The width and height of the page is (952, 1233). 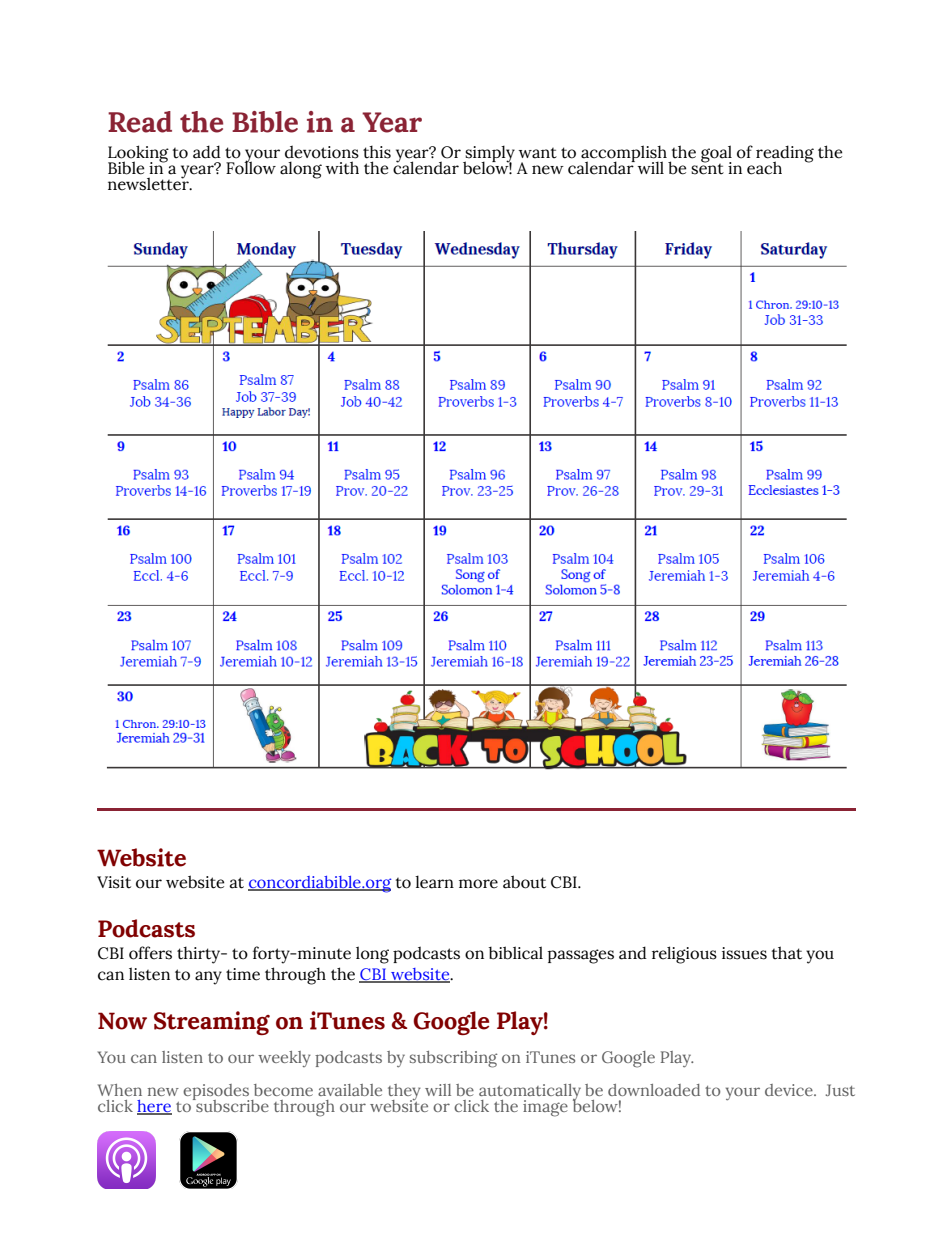 What do you see at coordinates (453, 1059) in the page?
I see `subscribing` at bounding box center [453, 1059].
